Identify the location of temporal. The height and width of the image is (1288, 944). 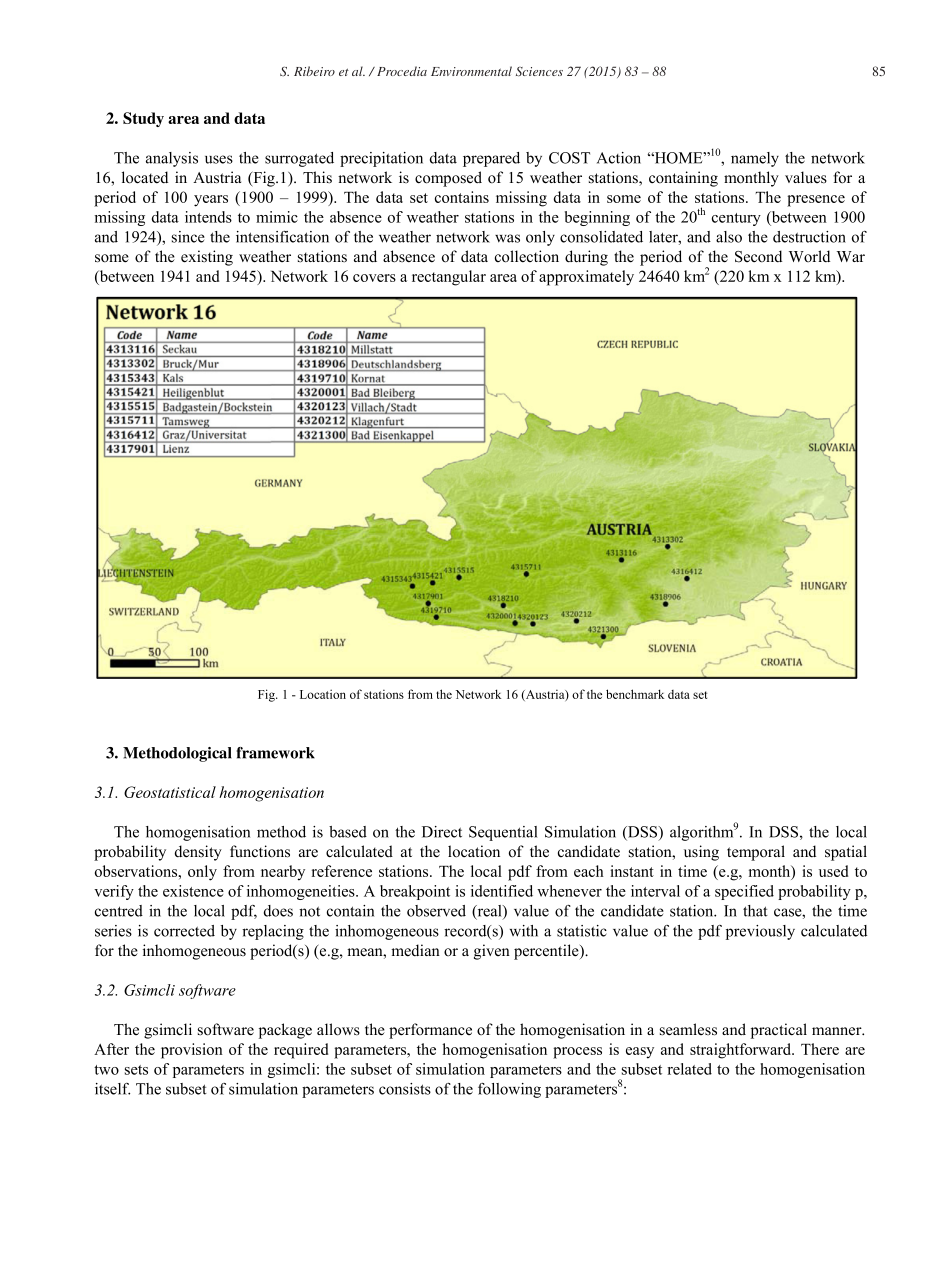
(756, 853).
